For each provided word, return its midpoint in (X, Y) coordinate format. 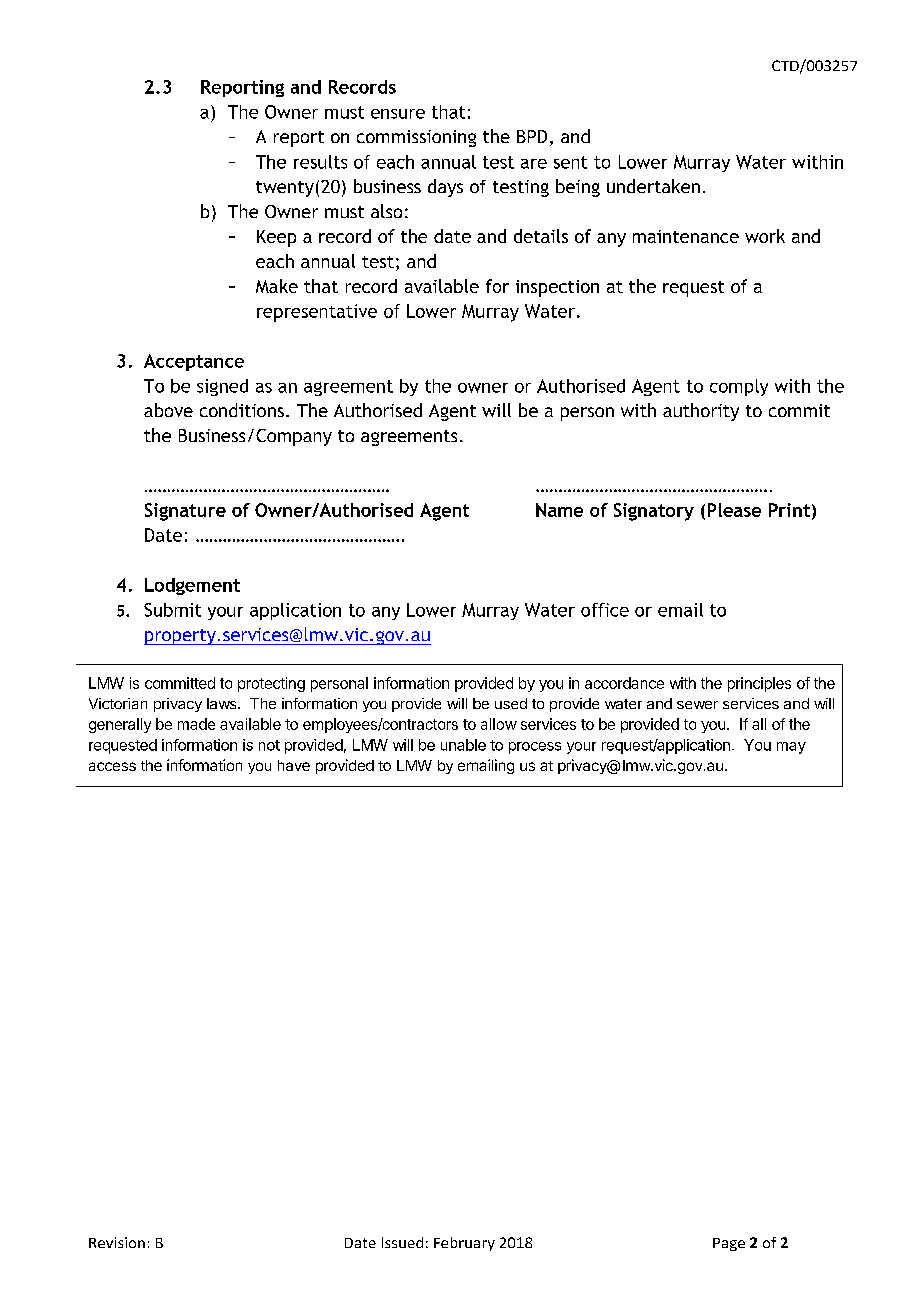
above (168, 410)
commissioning (416, 138)
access (112, 766)
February (464, 1244)
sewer (697, 705)
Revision (117, 1242)
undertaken (653, 186)
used (511, 703)
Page (729, 1244)
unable (463, 745)
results (320, 162)
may (791, 748)
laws (223, 703)
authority (701, 412)
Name (559, 510)
